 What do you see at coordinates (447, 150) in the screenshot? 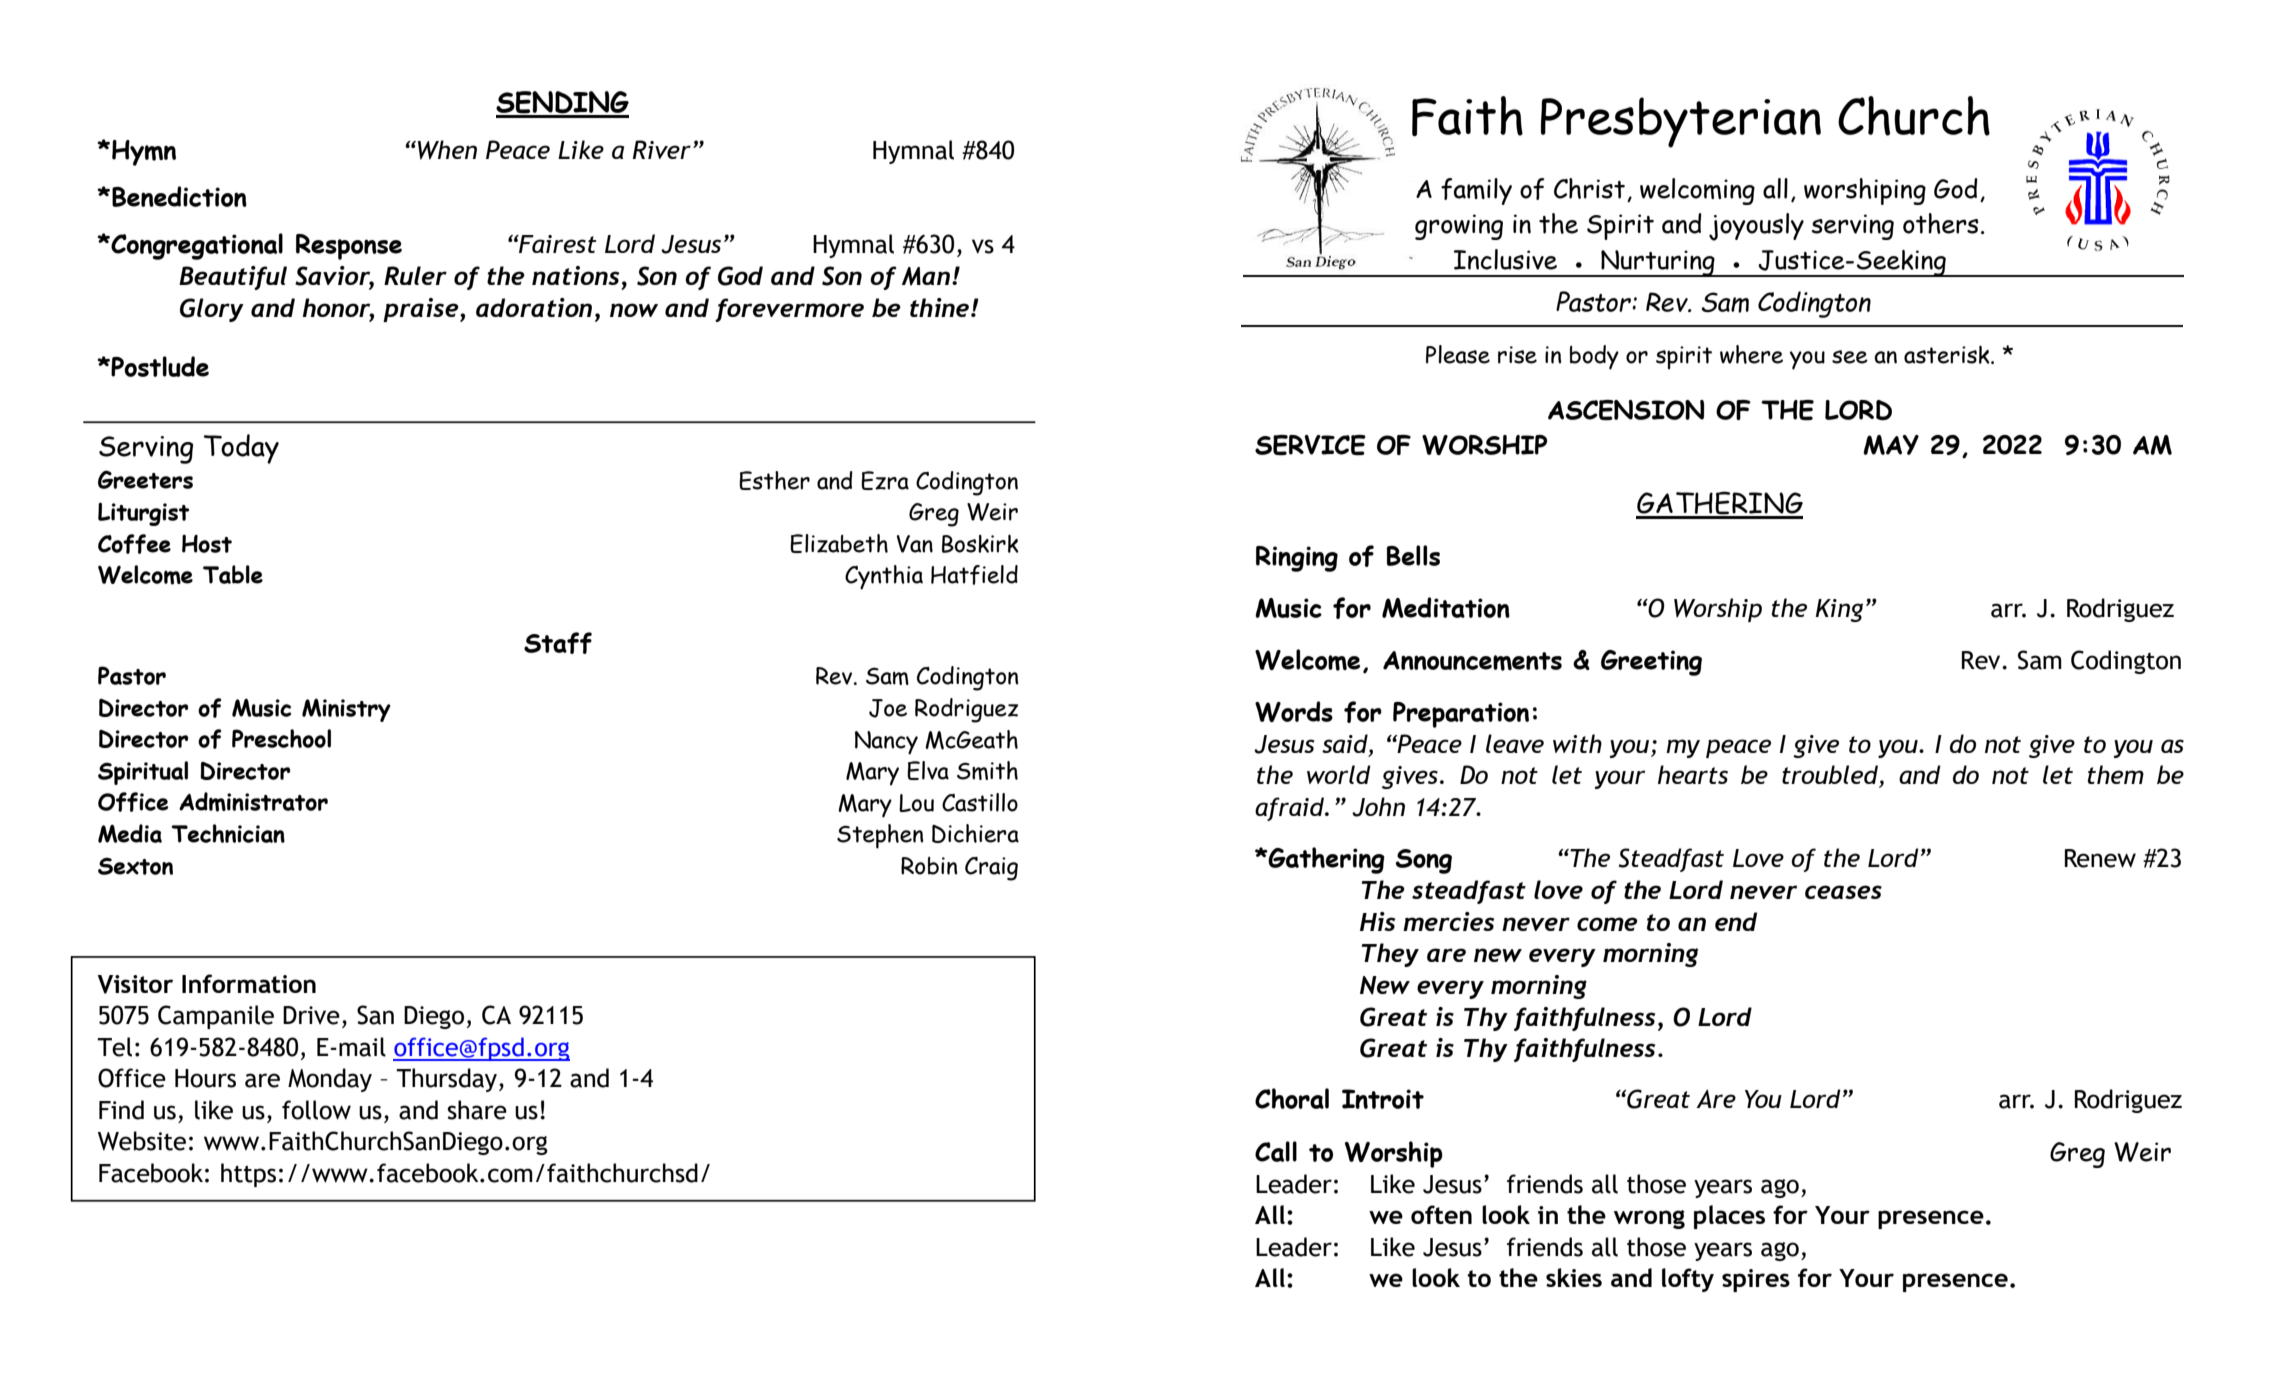
I see `When` at bounding box center [447, 150].
